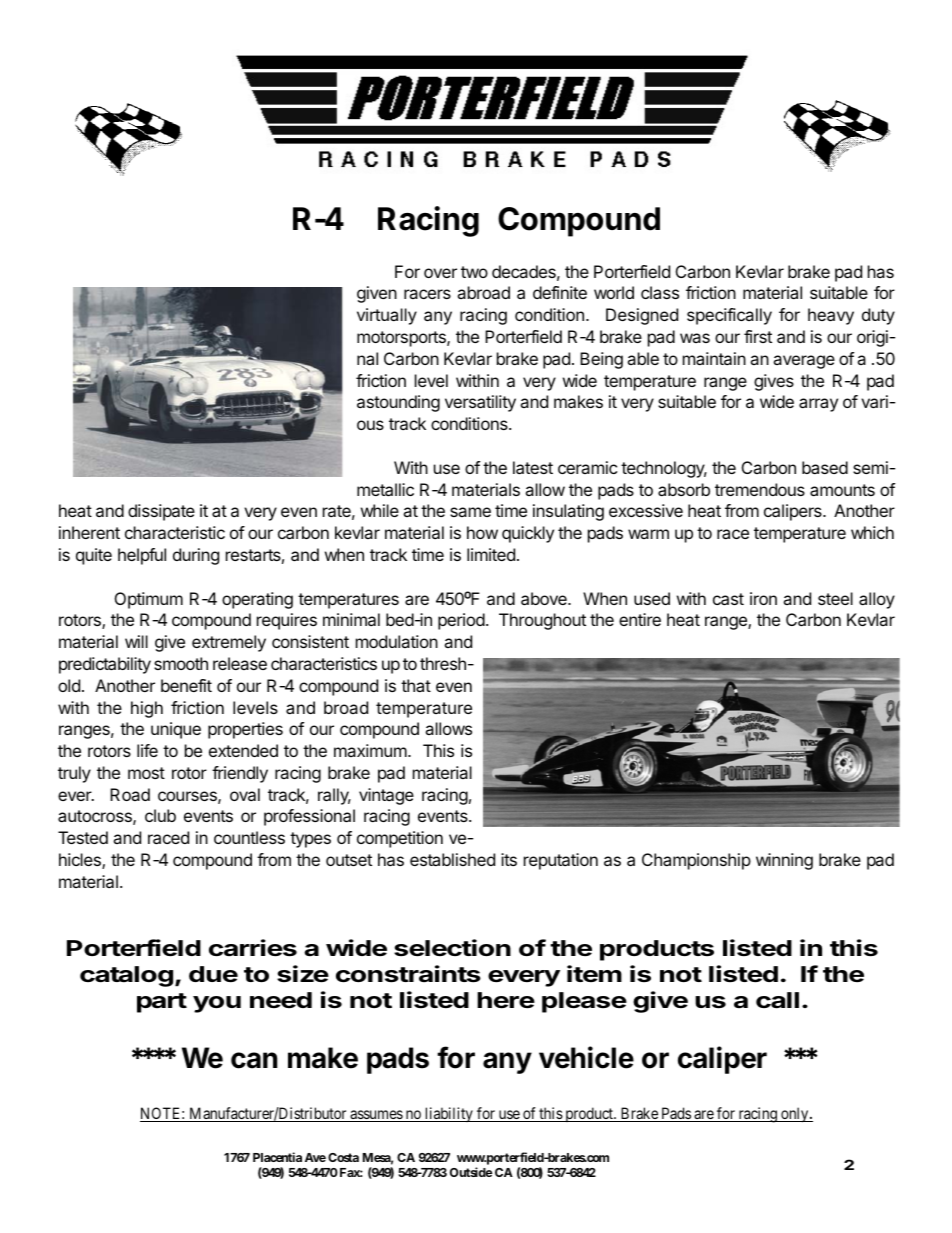 This screenshot has width=952, height=1233. I want to click on Placentia, so click(277, 1157).
